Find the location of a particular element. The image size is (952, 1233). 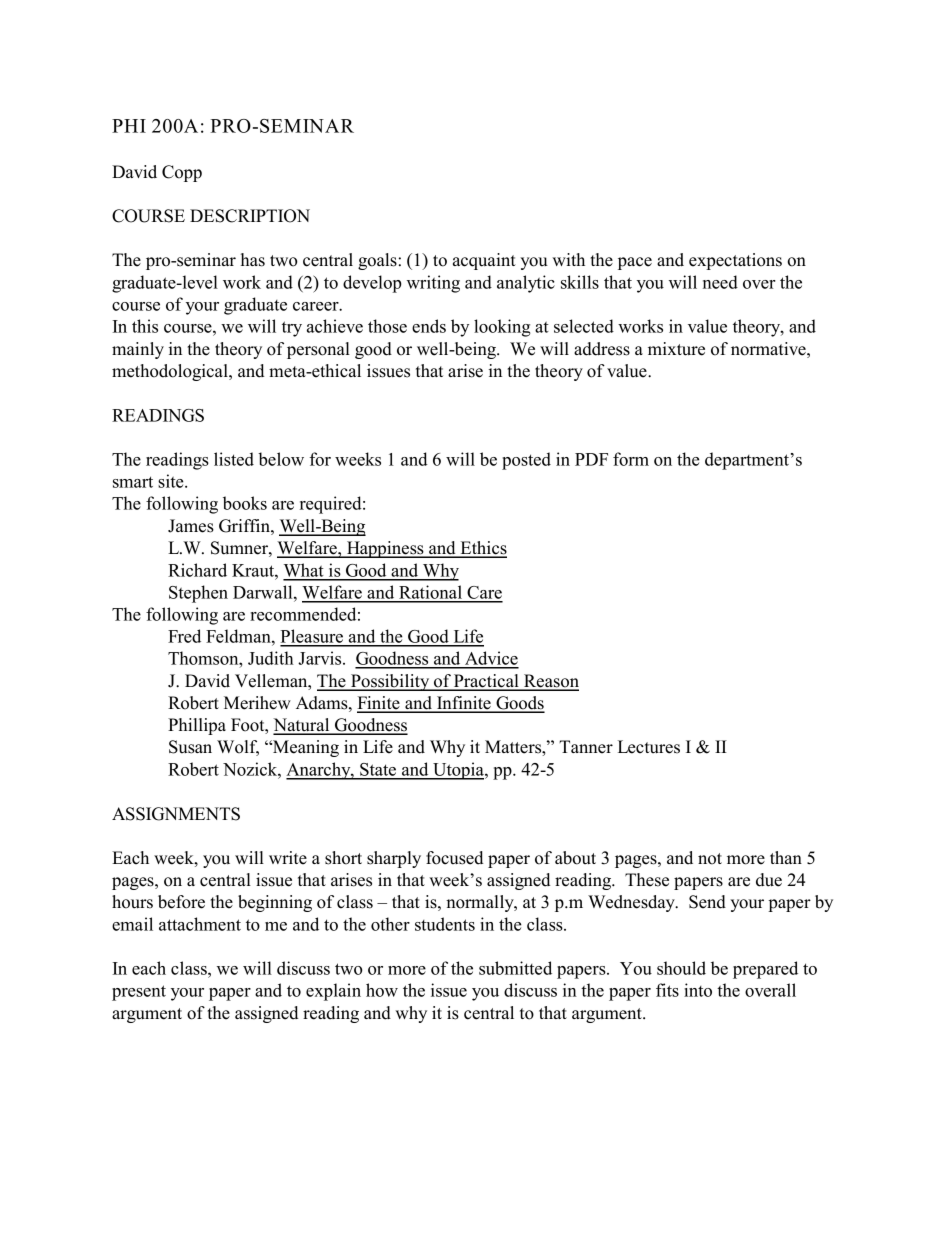

form is located at coordinates (631, 459).
